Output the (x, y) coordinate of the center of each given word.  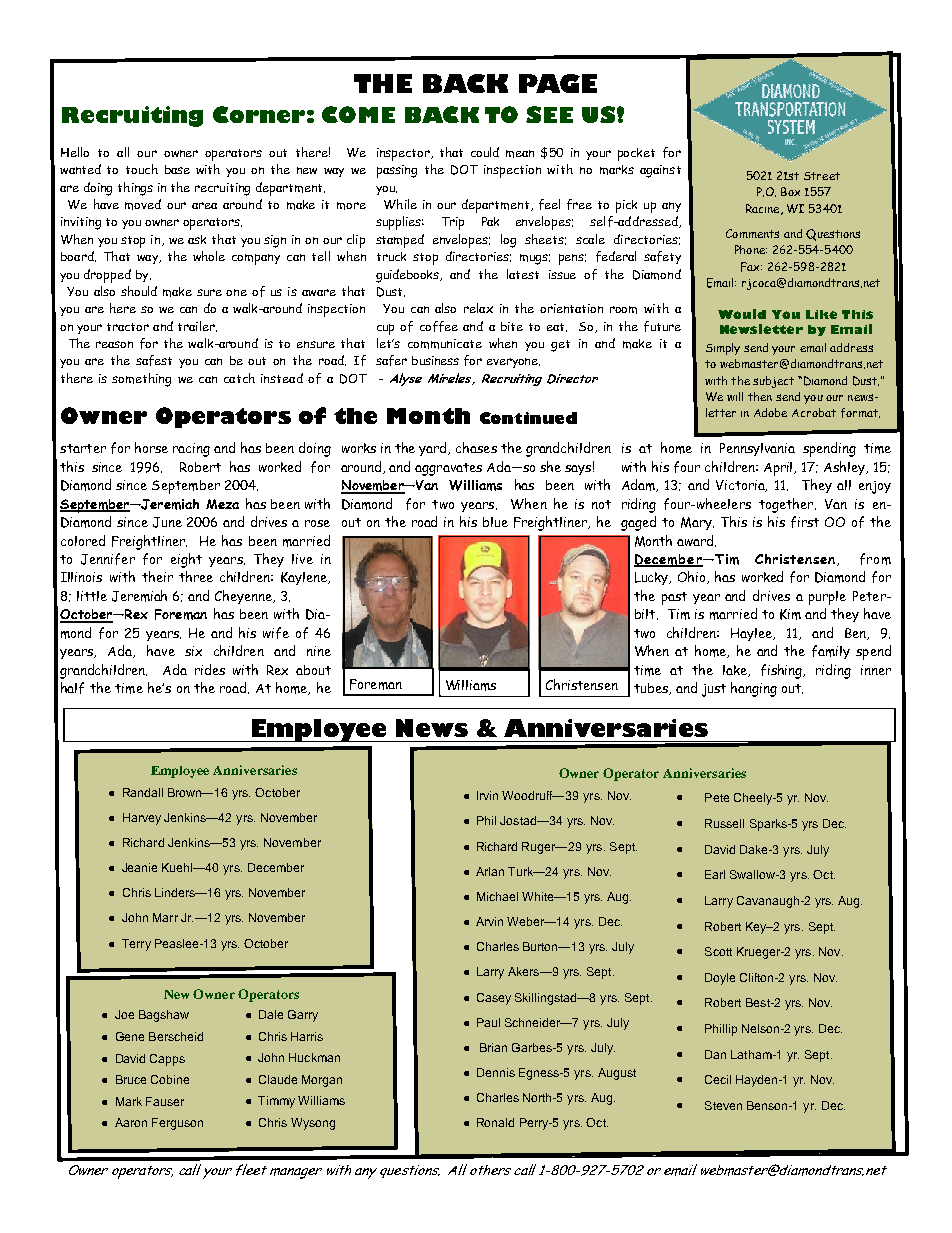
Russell (724, 823)
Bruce (131, 1079)
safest (154, 360)
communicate (445, 344)
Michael (497, 896)
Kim (790, 614)
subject (773, 382)
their (157, 576)
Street (822, 176)
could (485, 152)
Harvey (142, 819)
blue (495, 522)
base (177, 169)
